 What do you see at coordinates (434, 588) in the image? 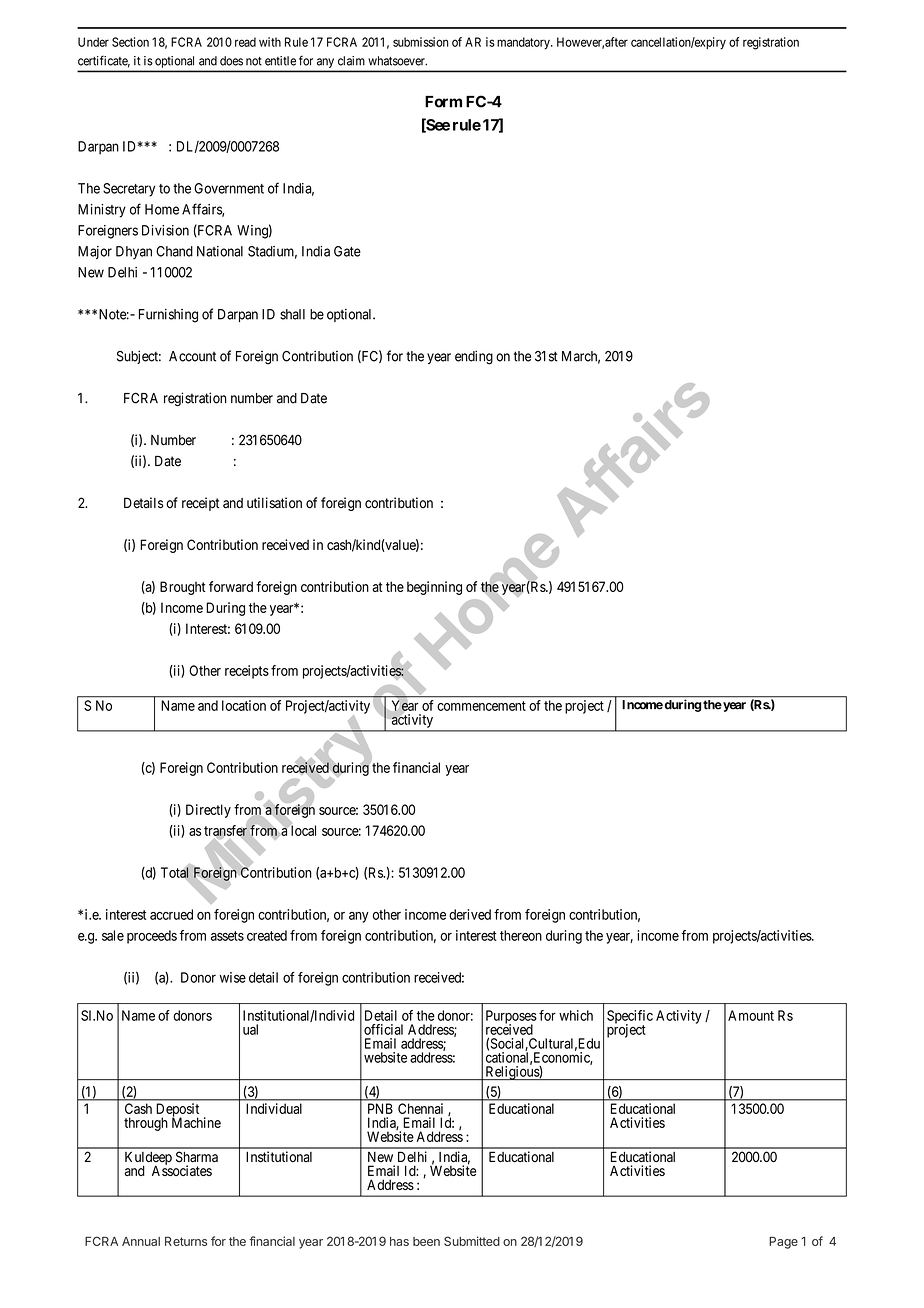
I see `beginning` at bounding box center [434, 588].
